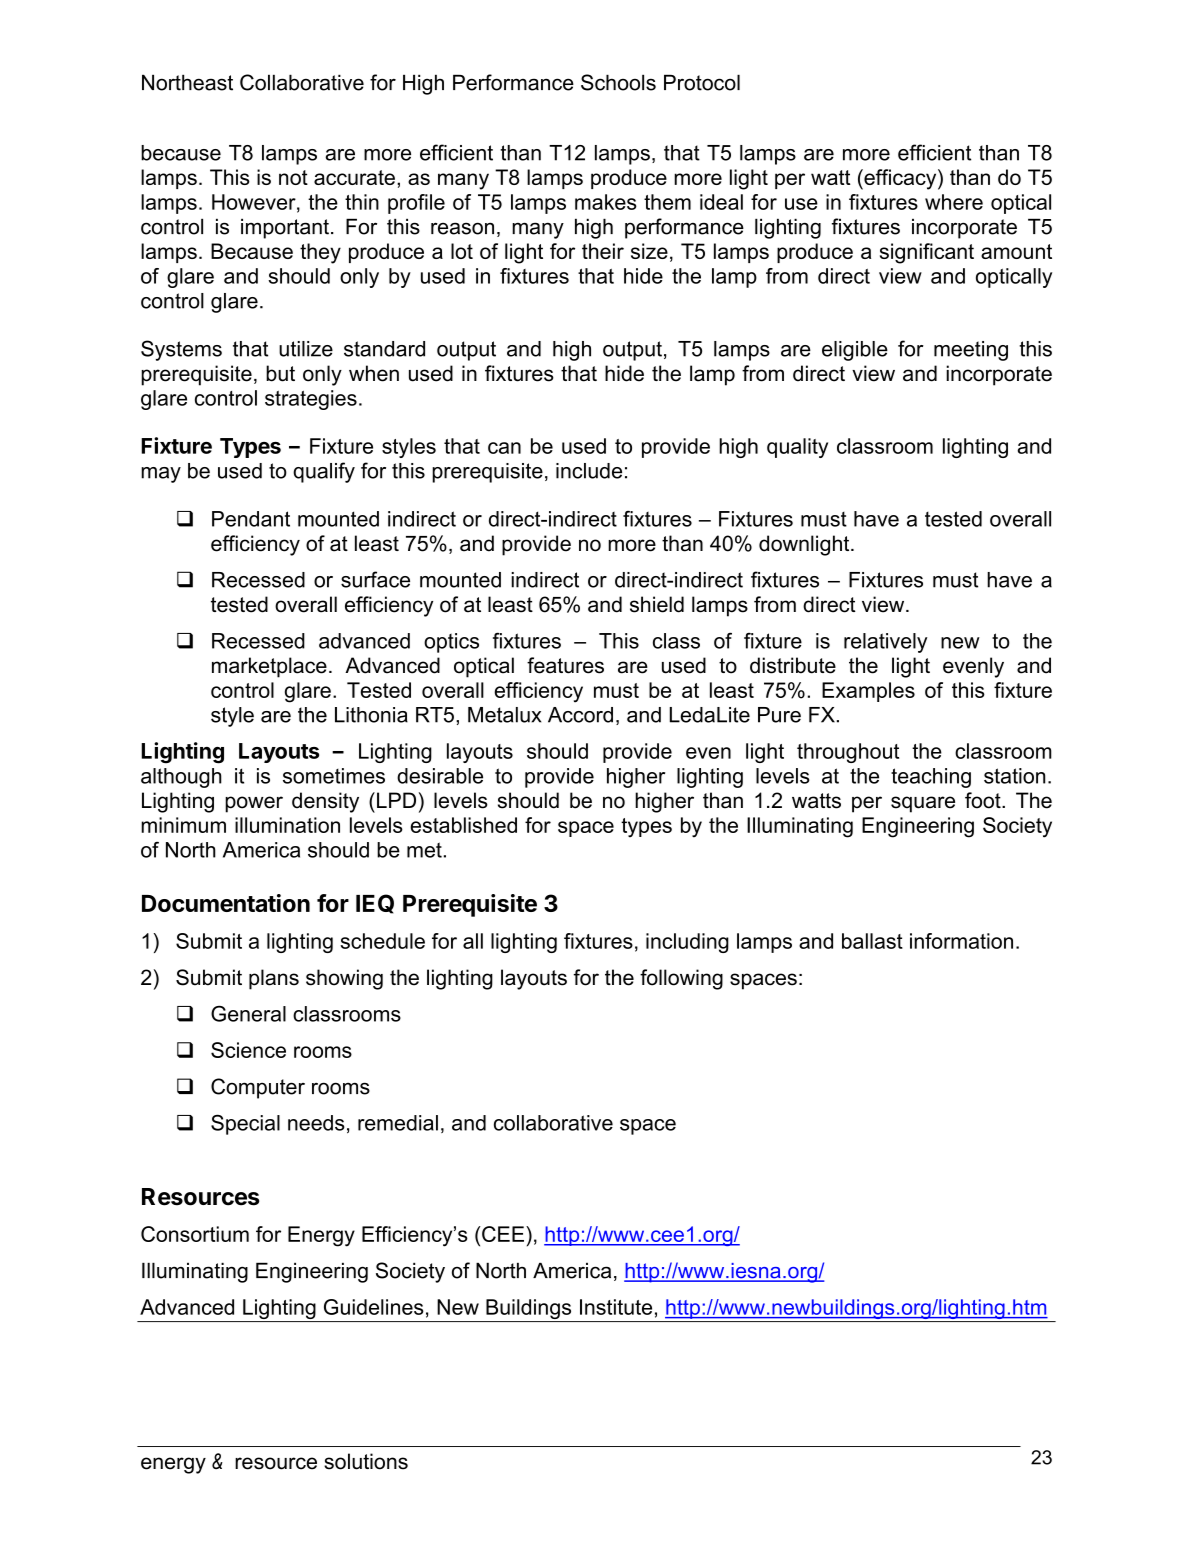  Describe the element at coordinates (681, 979) in the screenshot. I see `following` at that location.
